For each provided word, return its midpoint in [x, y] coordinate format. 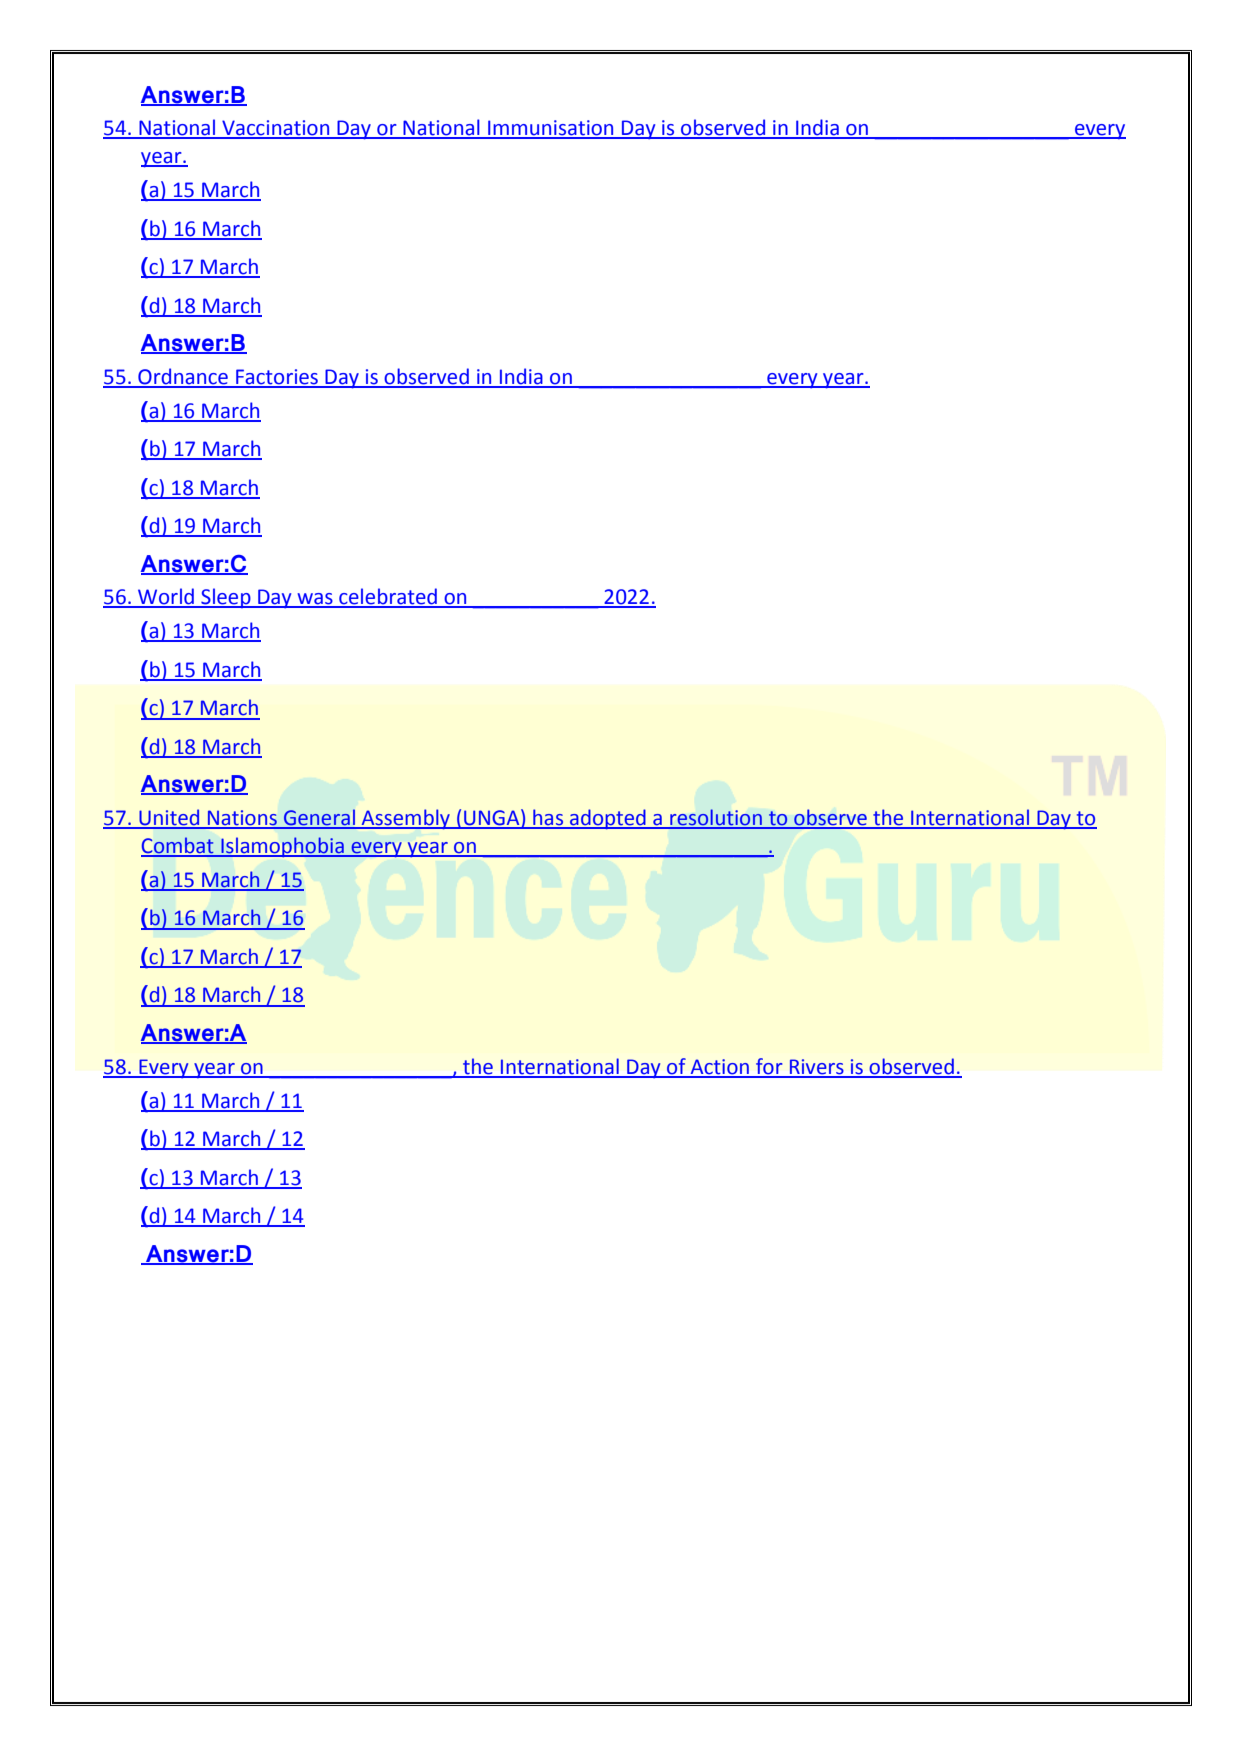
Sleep [226, 598]
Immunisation [551, 129]
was [315, 600]
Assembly [406, 819]
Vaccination [276, 129]
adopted [608, 819]
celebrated [388, 597]
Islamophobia [282, 847]
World [166, 597]
